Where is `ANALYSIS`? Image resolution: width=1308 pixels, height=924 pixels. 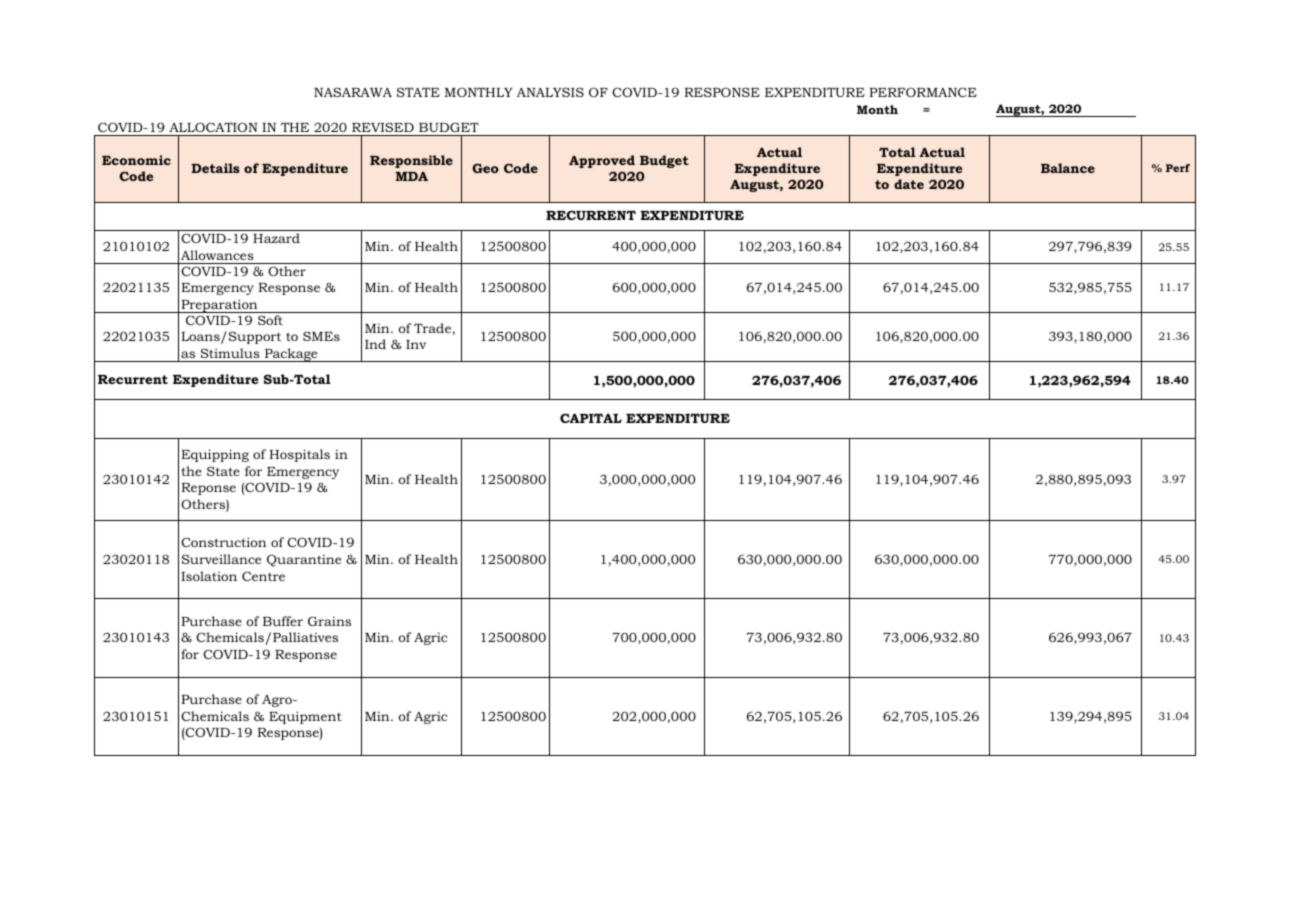 ANALYSIS is located at coordinates (550, 92).
